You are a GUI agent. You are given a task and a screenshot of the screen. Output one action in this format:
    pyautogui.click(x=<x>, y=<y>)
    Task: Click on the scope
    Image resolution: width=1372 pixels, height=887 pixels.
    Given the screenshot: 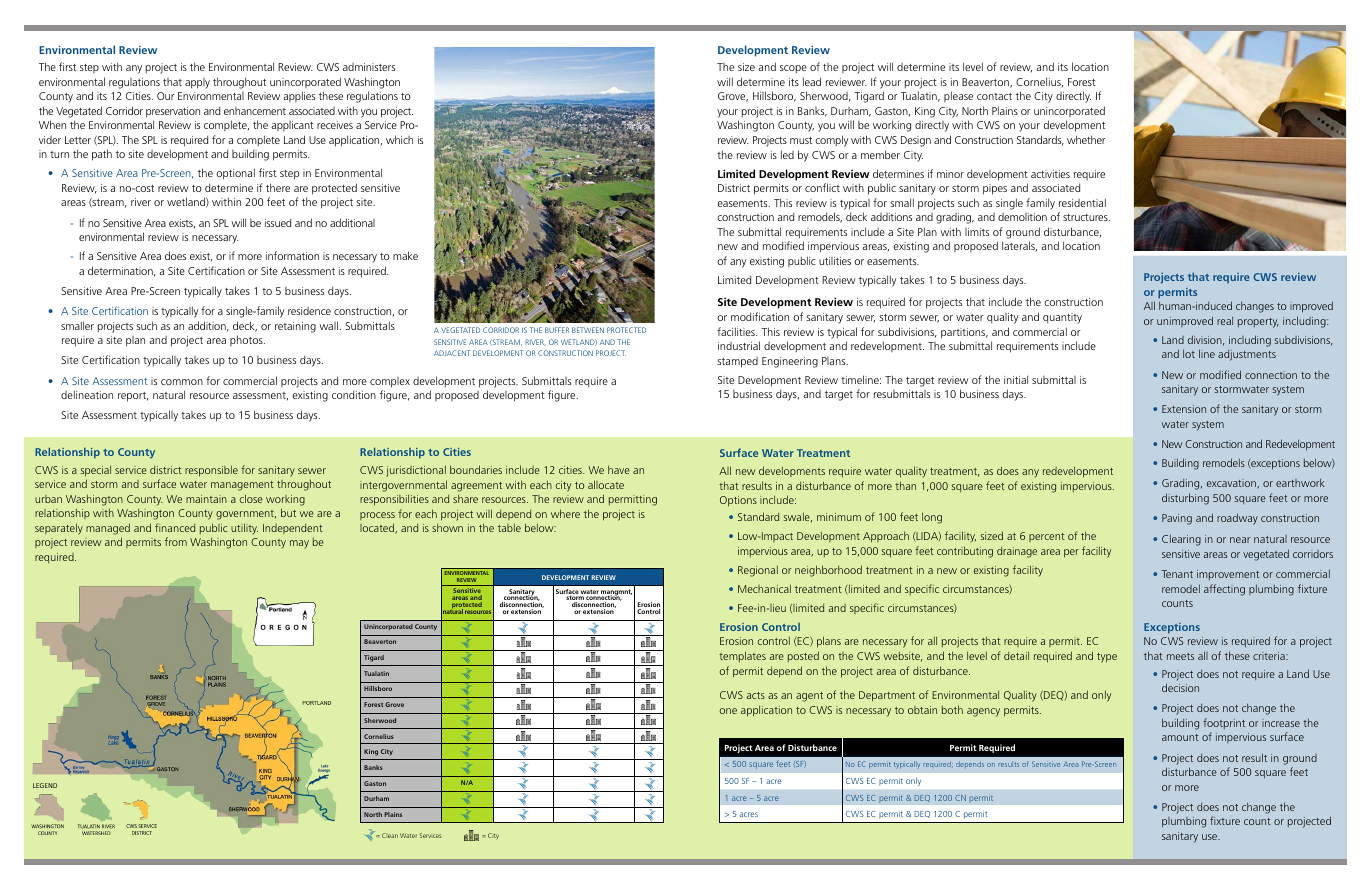 What is the action you would take?
    pyautogui.click(x=793, y=69)
